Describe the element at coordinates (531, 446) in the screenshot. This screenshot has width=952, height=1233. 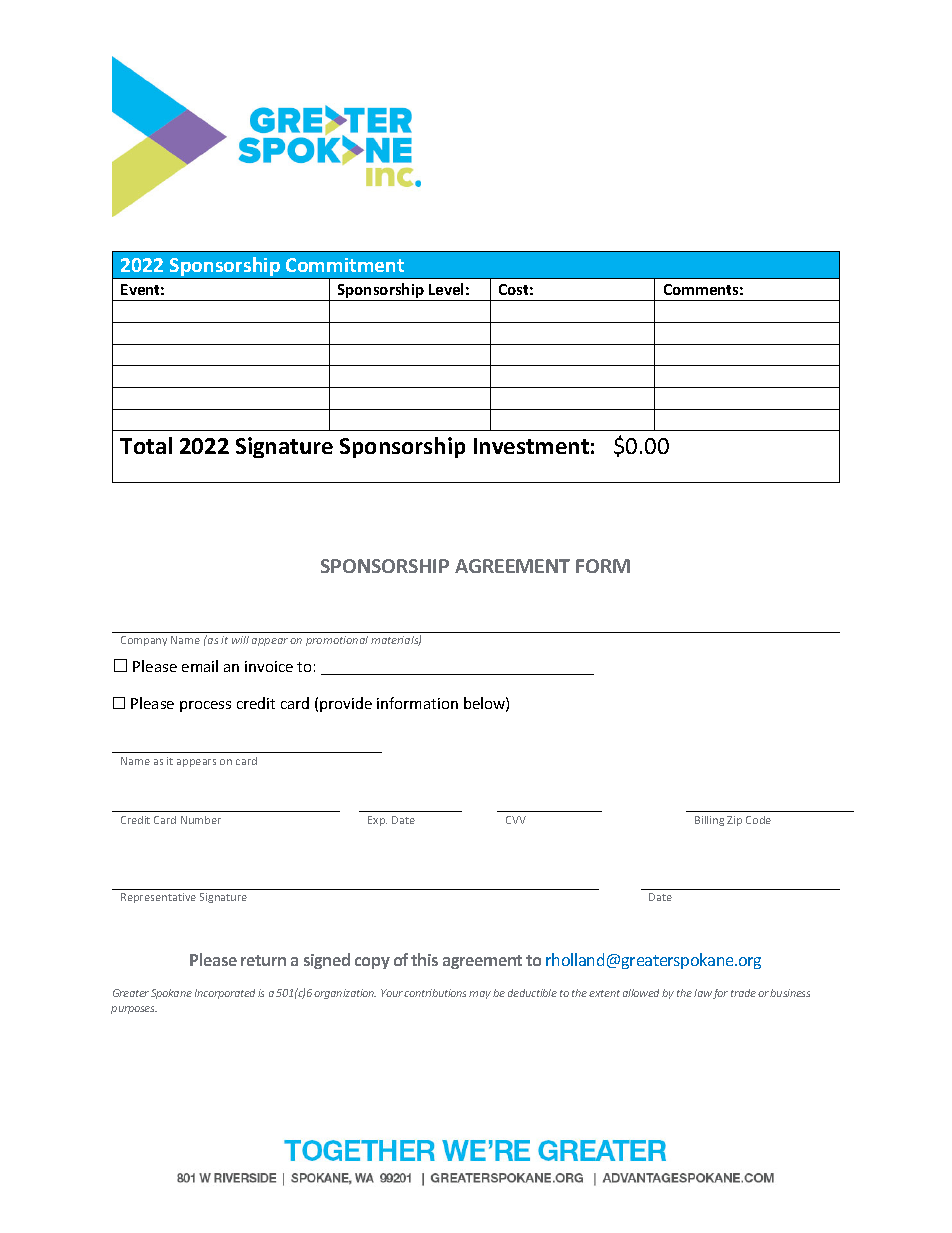
I see `Investment` at that location.
